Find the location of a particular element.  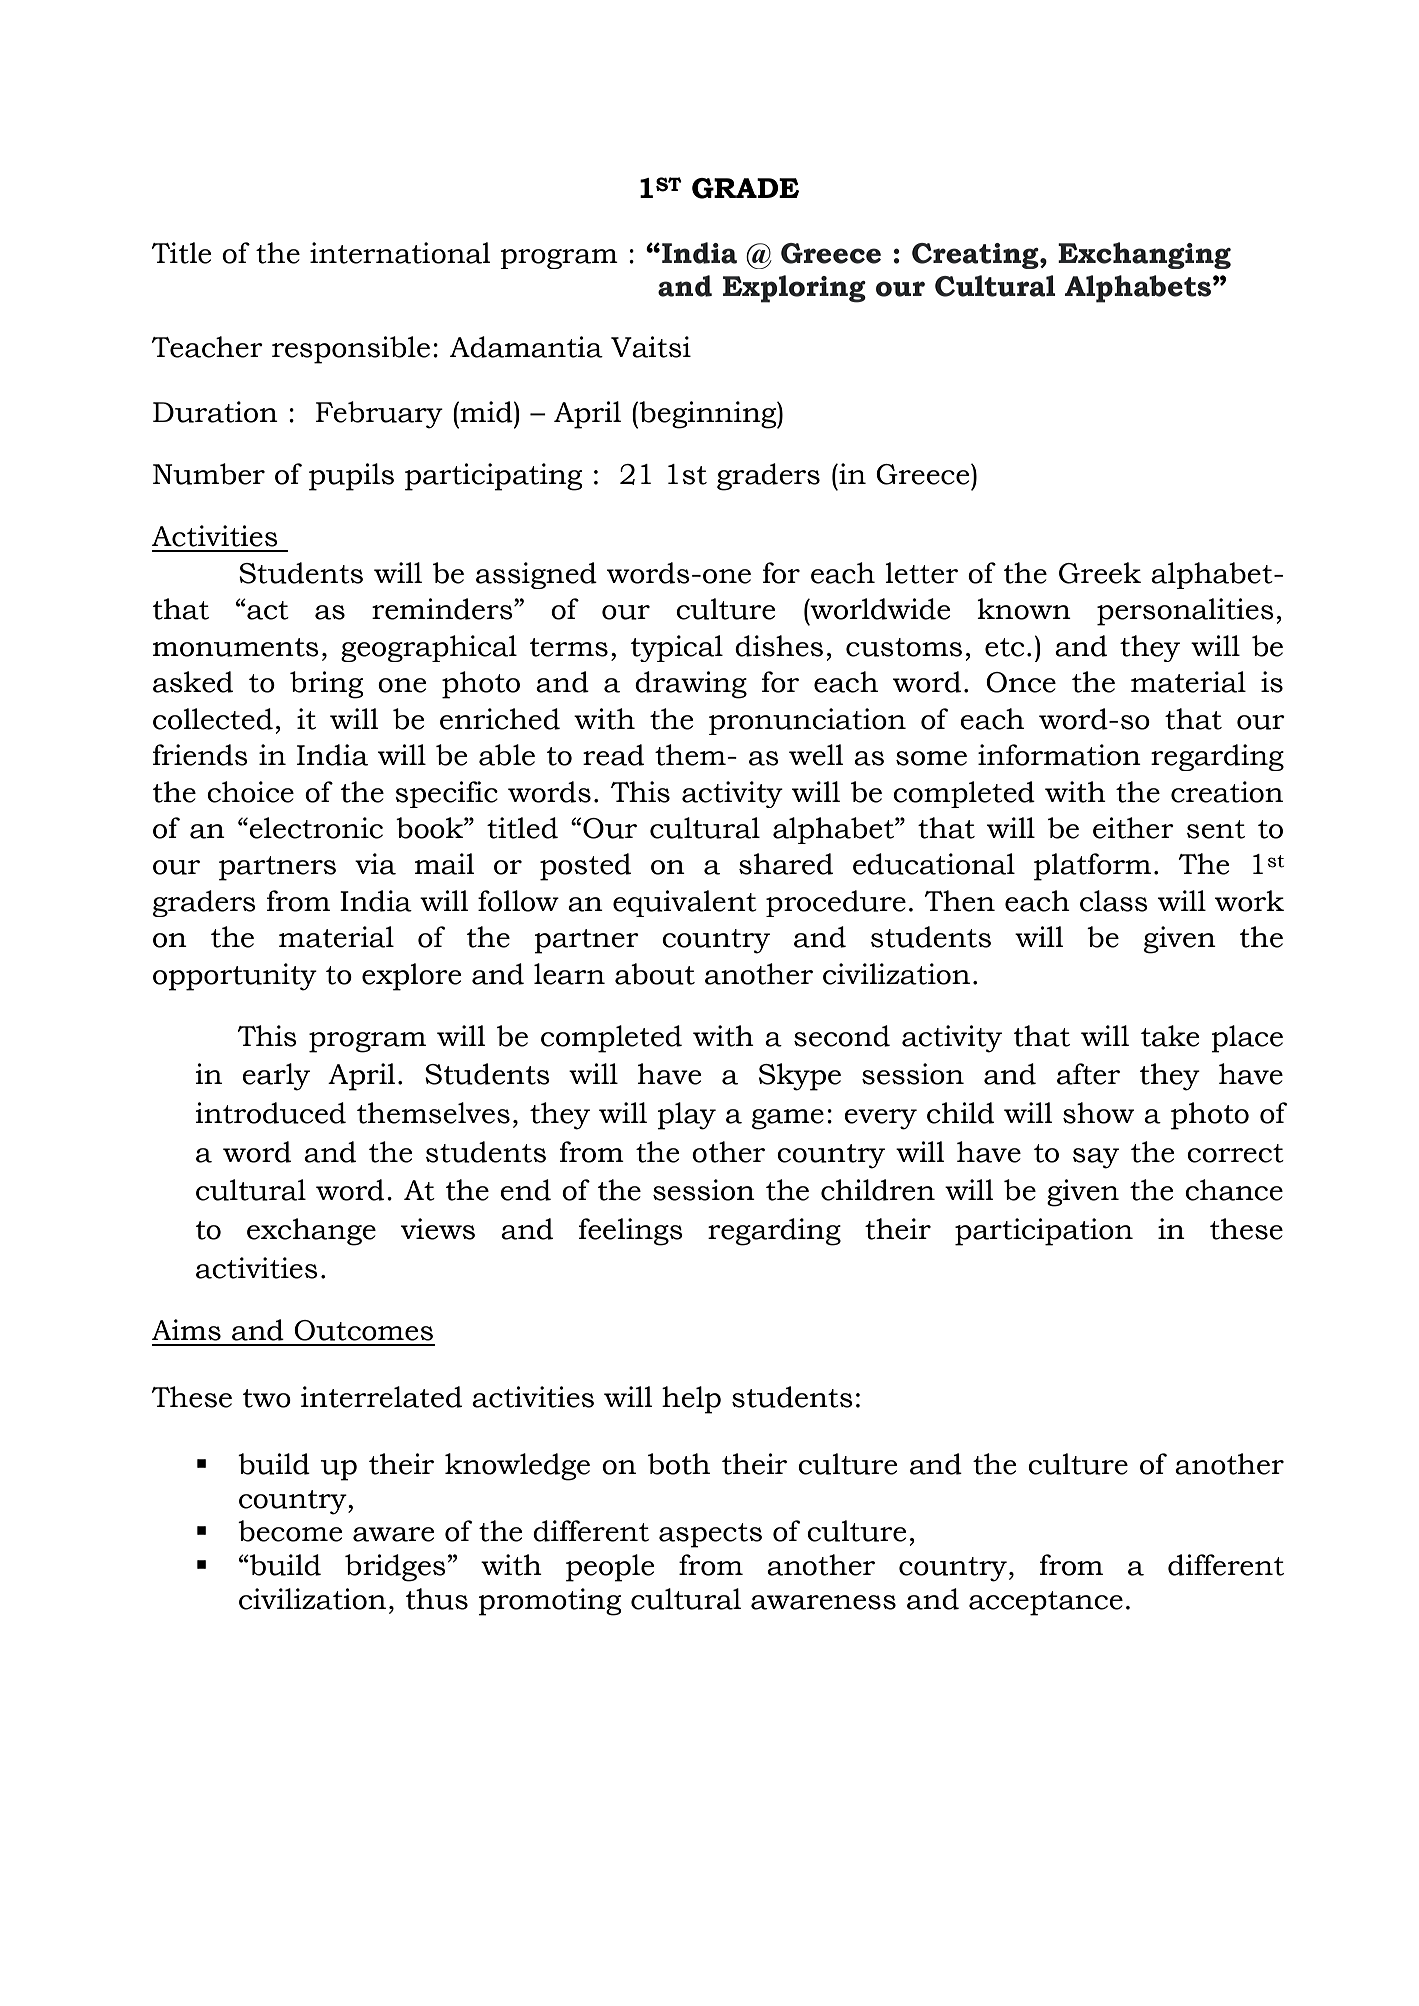

class is located at coordinates (1114, 901).
